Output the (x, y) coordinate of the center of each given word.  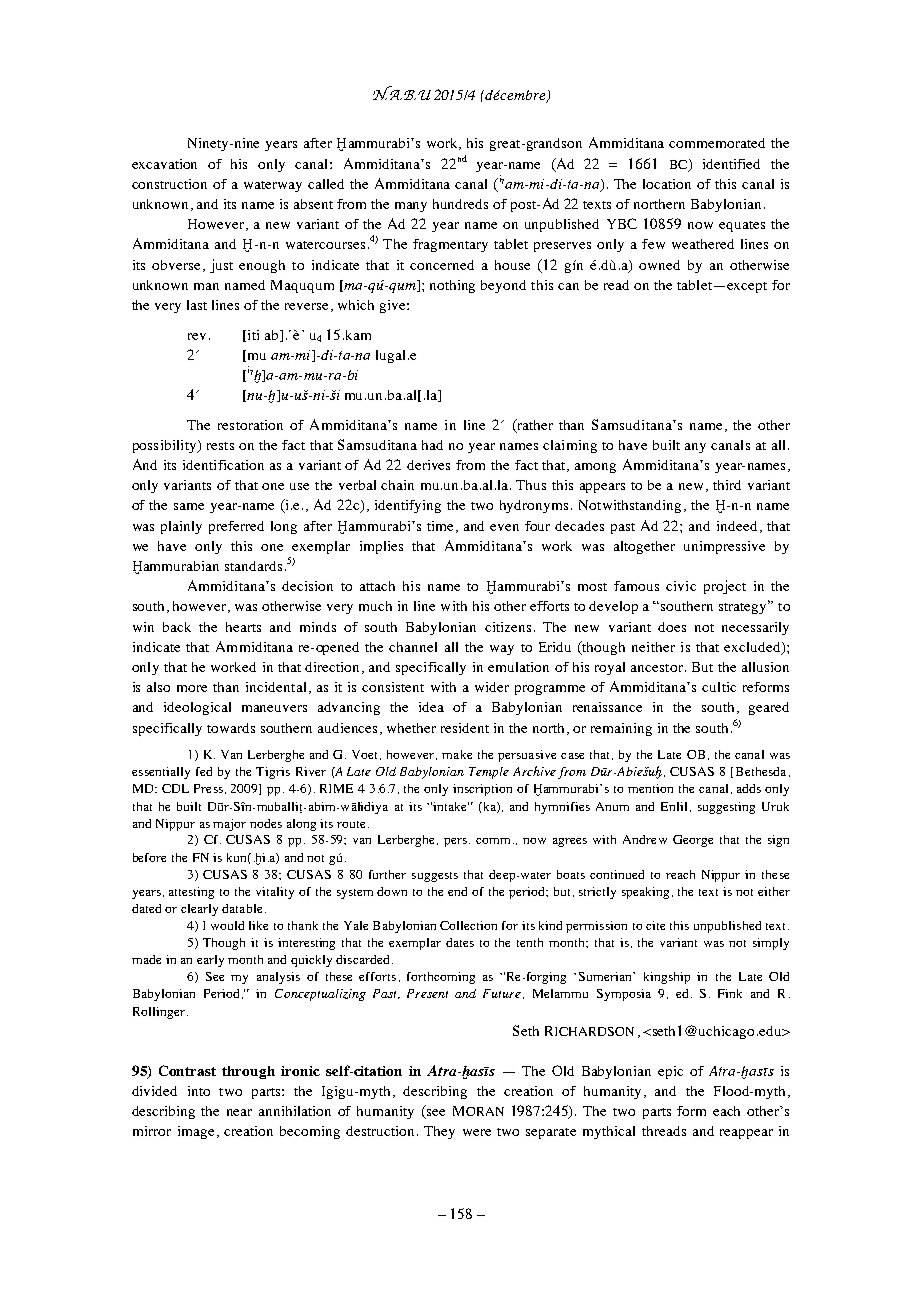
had (432, 445)
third (727, 485)
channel (413, 647)
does (672, 627)
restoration (250, 425)
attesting (191, 893)
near (239, 1112)
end (457, 891)
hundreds (460, 204)
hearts (243, 627)
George (693, 841)
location (667, 184)
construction (169, 184)
